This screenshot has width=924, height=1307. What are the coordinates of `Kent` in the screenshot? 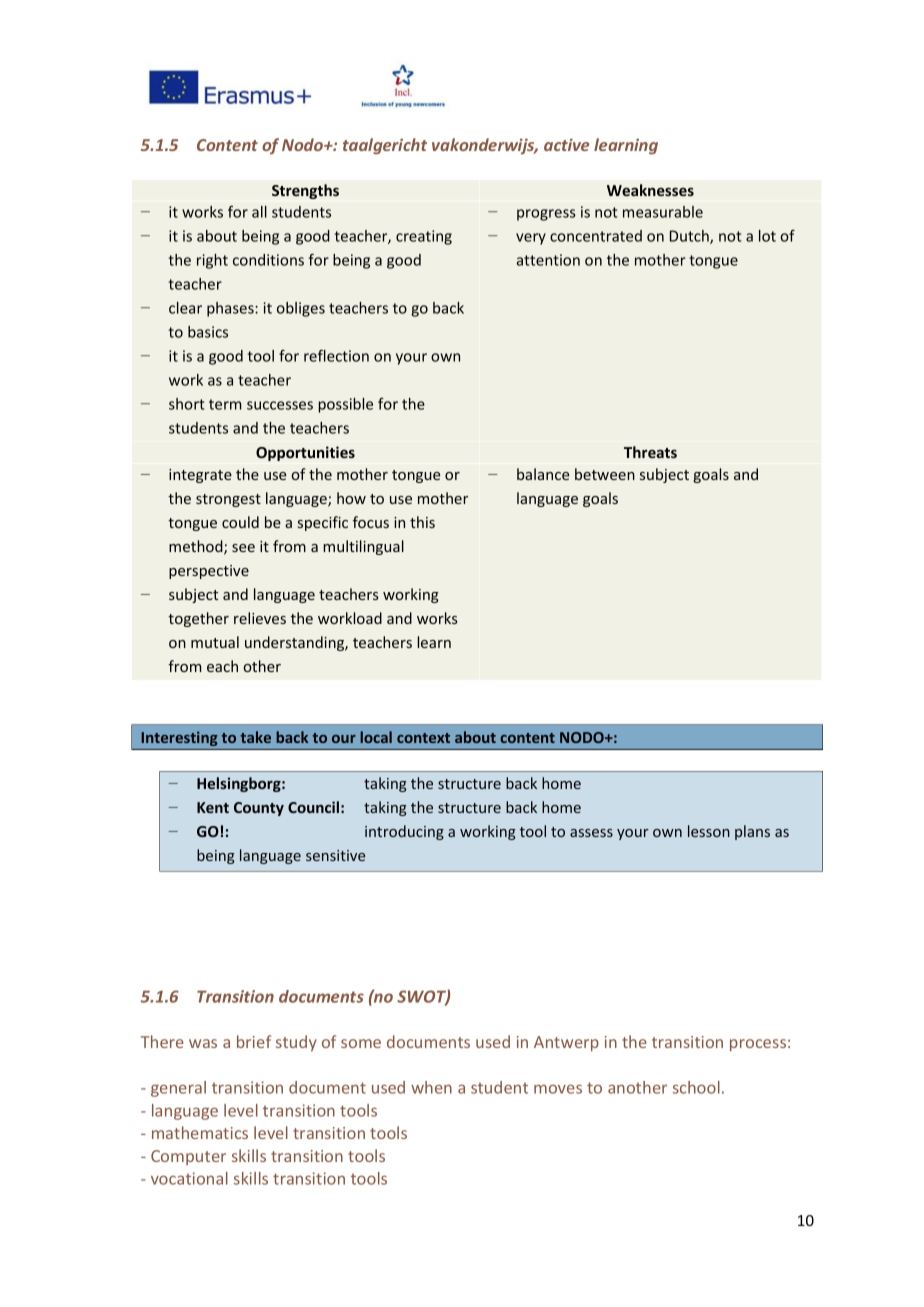 It's located at (213, 807).
